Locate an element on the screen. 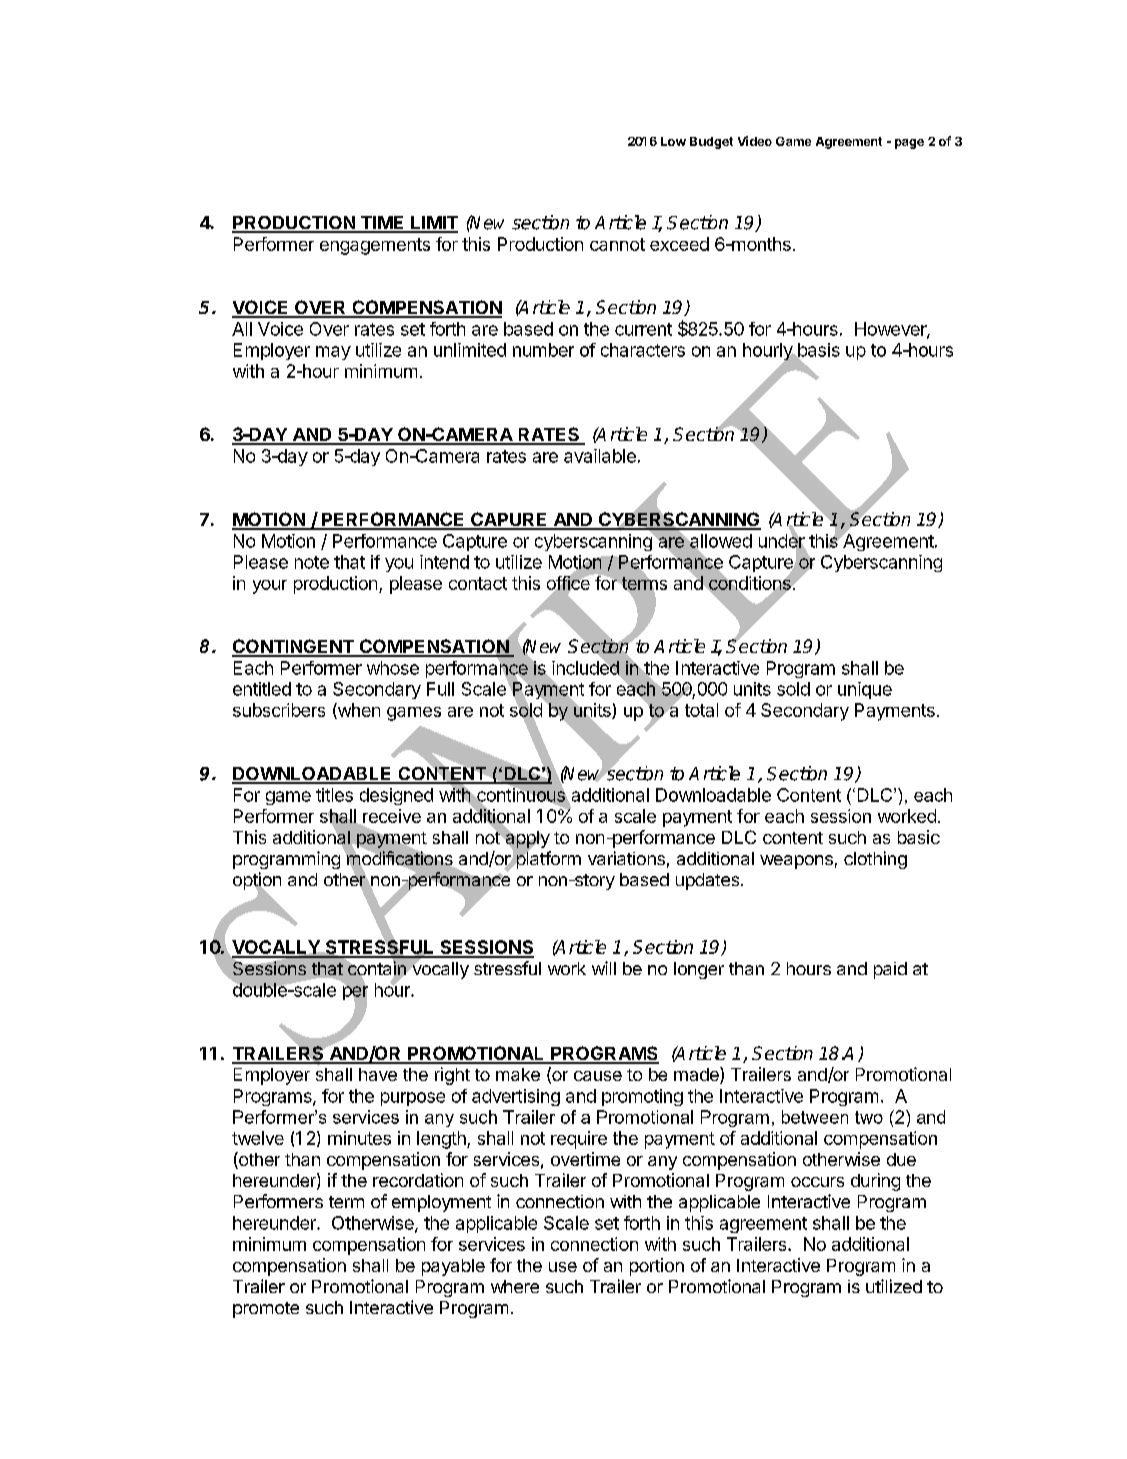 Image resolution: width=1127 pixels, height=1459 pixels. page is located at coordinates (909, 144).
